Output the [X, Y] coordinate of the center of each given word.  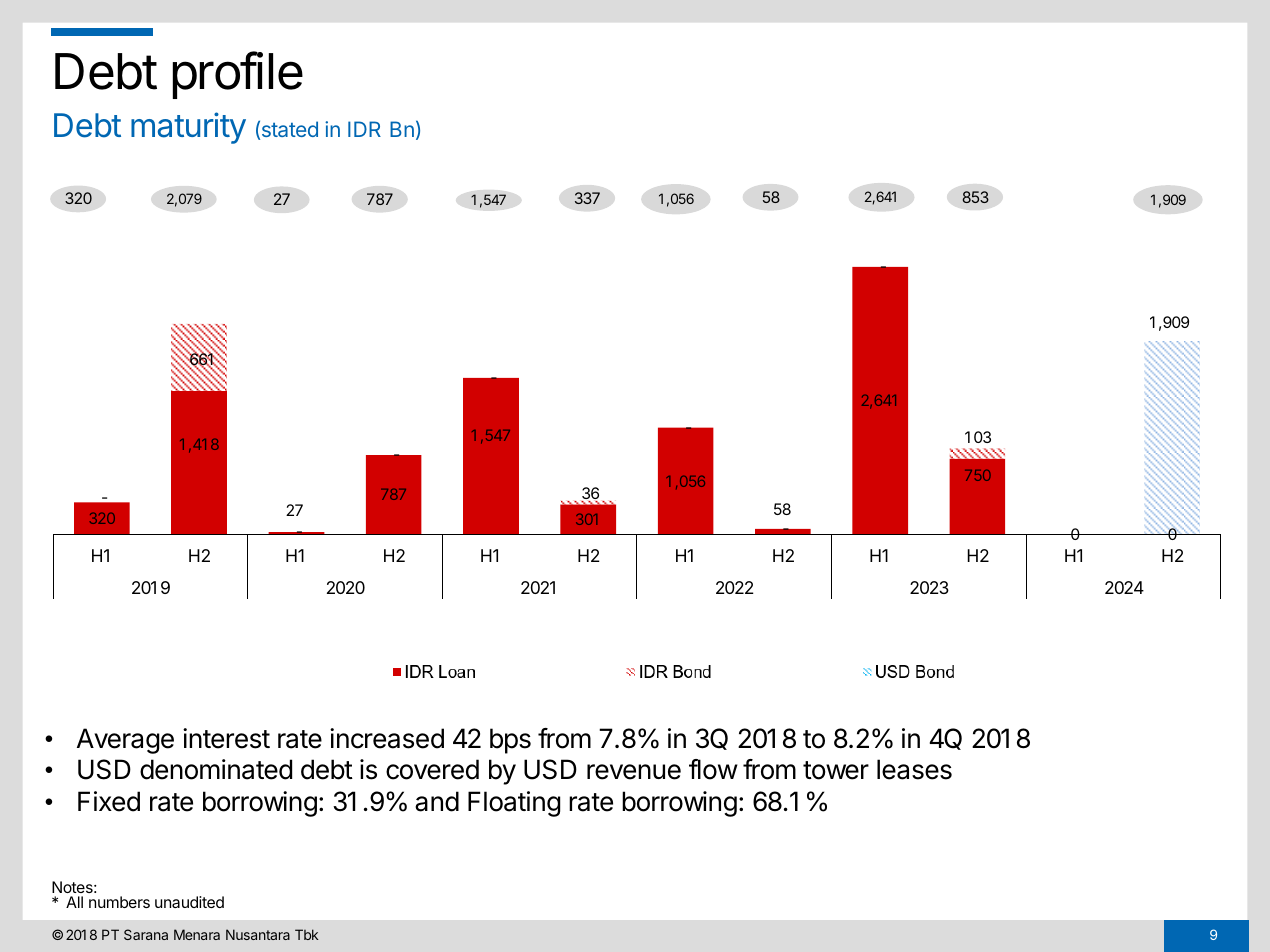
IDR [364, 129]
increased [387, 738]
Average [125, 741]
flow [713, 769]
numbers [119, 902]
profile [238, 75]
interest [226, 738]
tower [836, 770]
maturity [188, 128]
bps [510, 741]
